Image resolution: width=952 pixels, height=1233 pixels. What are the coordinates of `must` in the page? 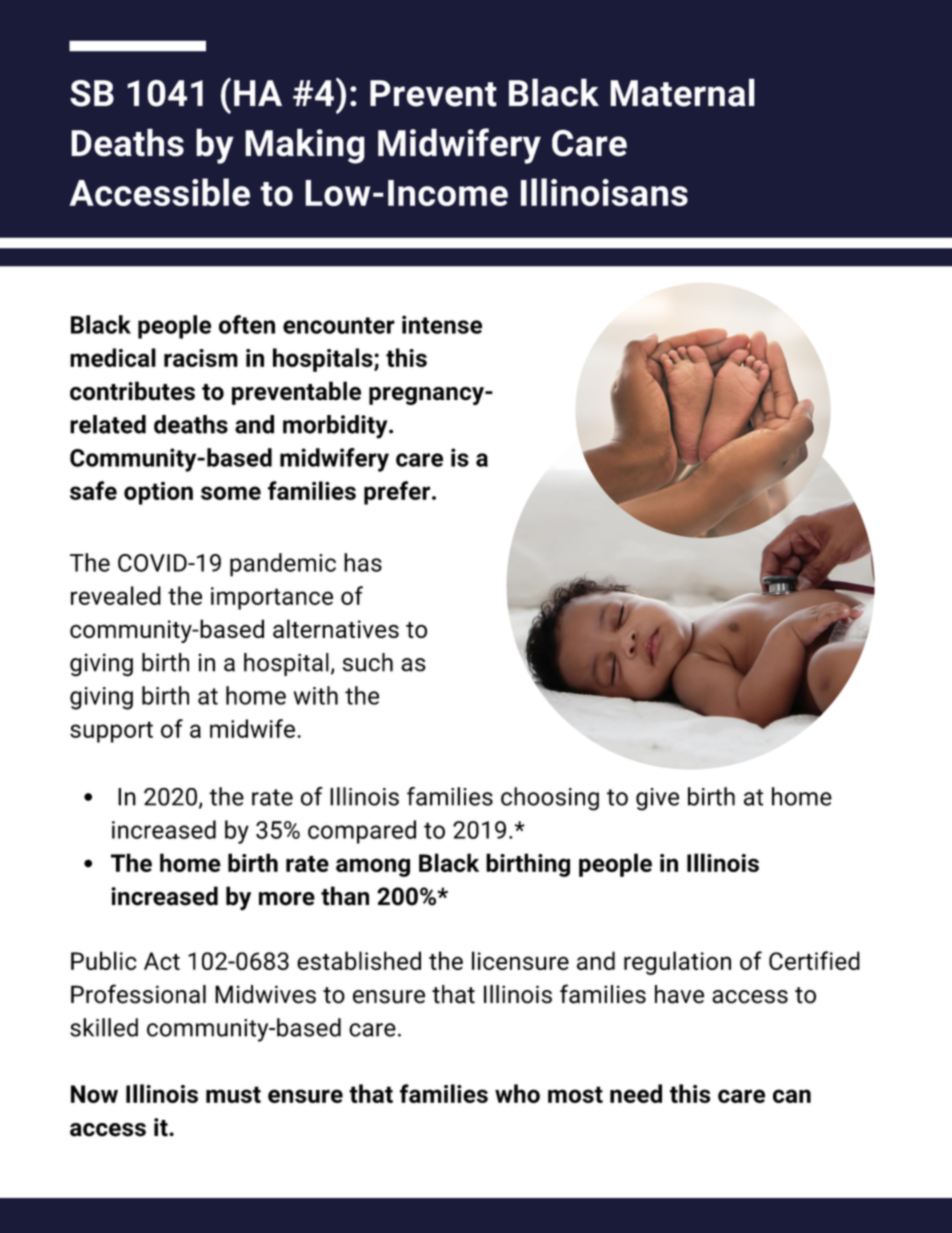 It's located at (233, 1094).
